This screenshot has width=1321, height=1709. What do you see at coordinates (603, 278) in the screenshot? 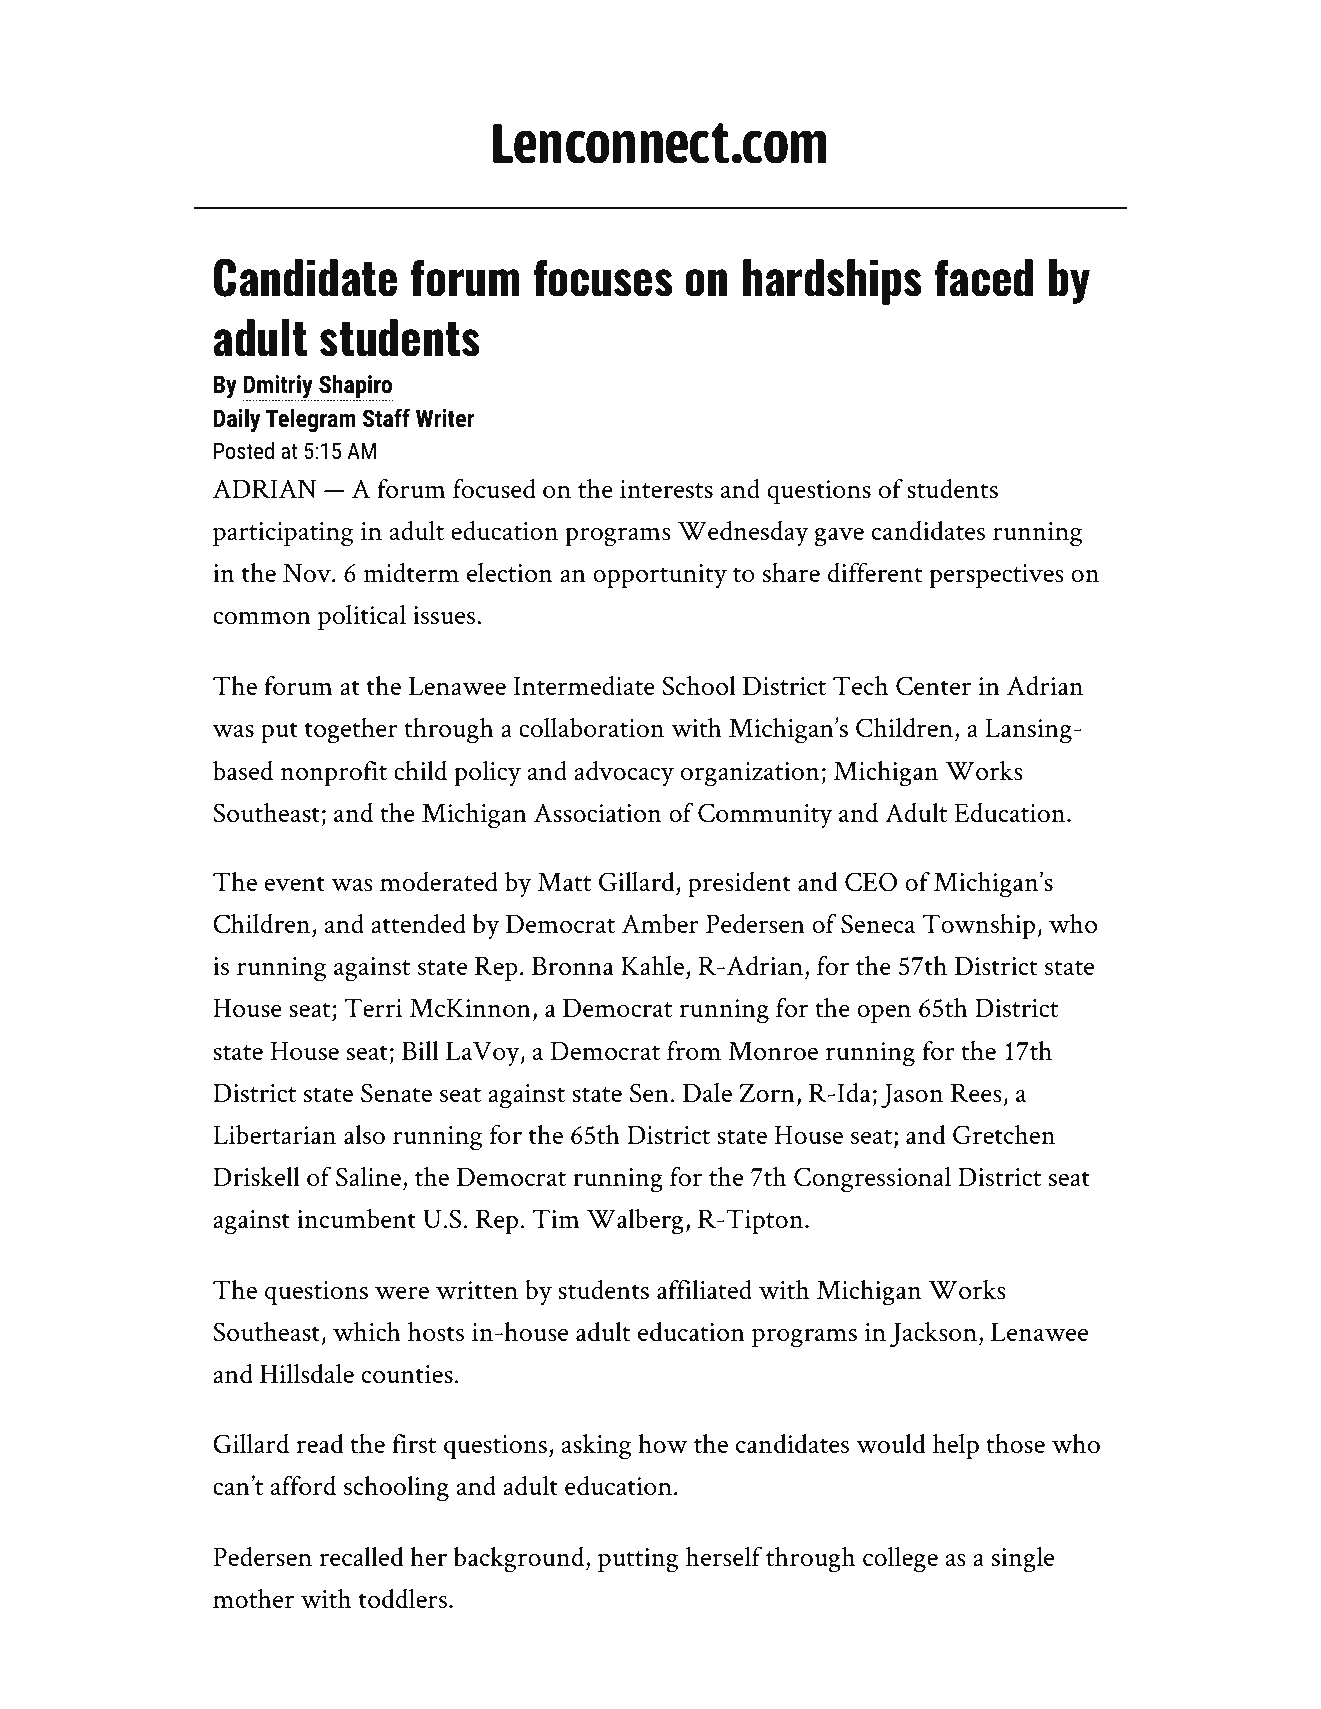
I see `focuses` at bounding box center [603, 278].
